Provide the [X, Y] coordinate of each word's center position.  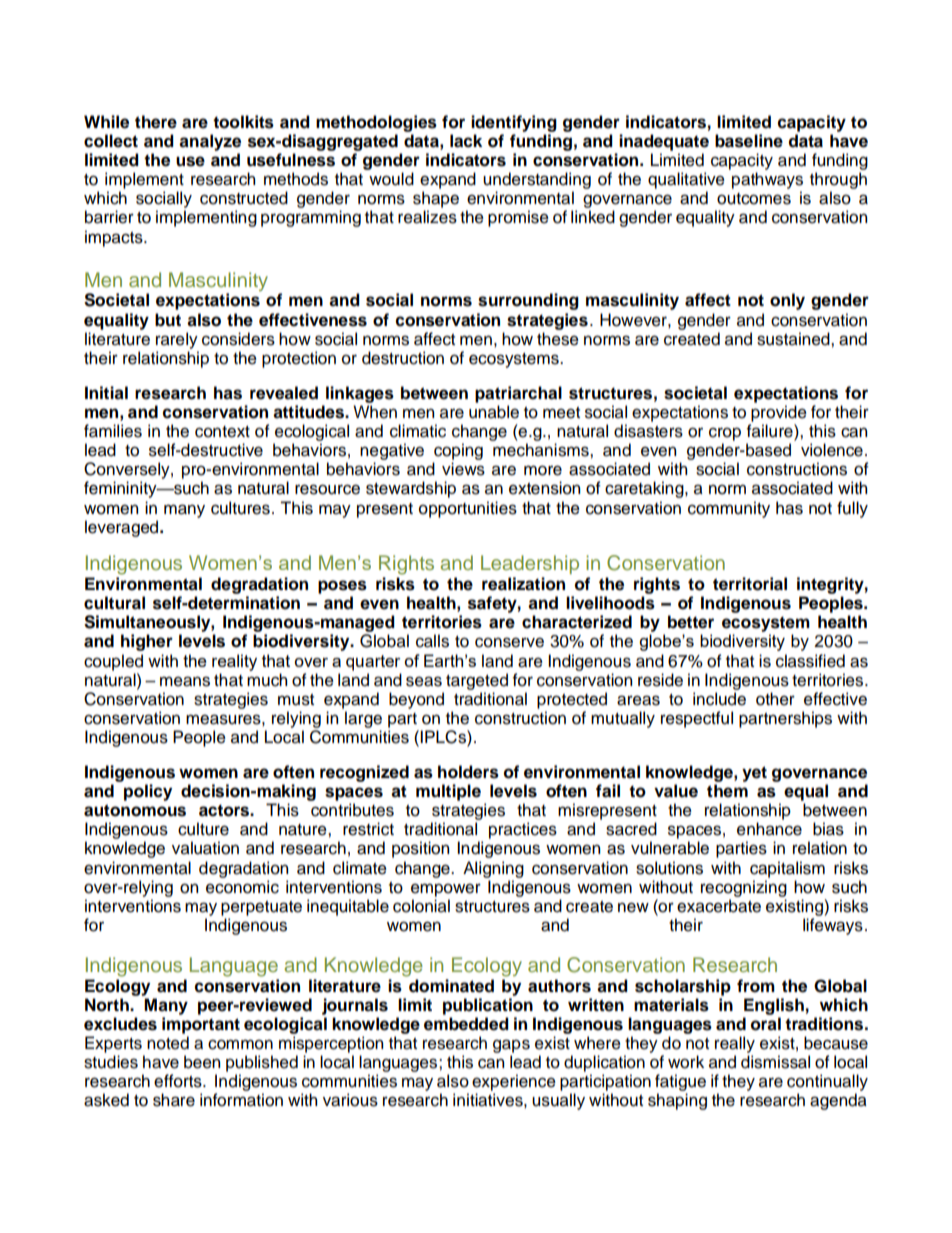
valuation [205, 848]
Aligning [493, 869]
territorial [750, 584]
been [202, 1062]
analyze [210, 142]
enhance [769, 829]
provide [779, 413]
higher [147, 642]
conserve [509, 642]
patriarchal [518, 394]
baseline [749, 141]
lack [466, 141]
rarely [177, 340]
